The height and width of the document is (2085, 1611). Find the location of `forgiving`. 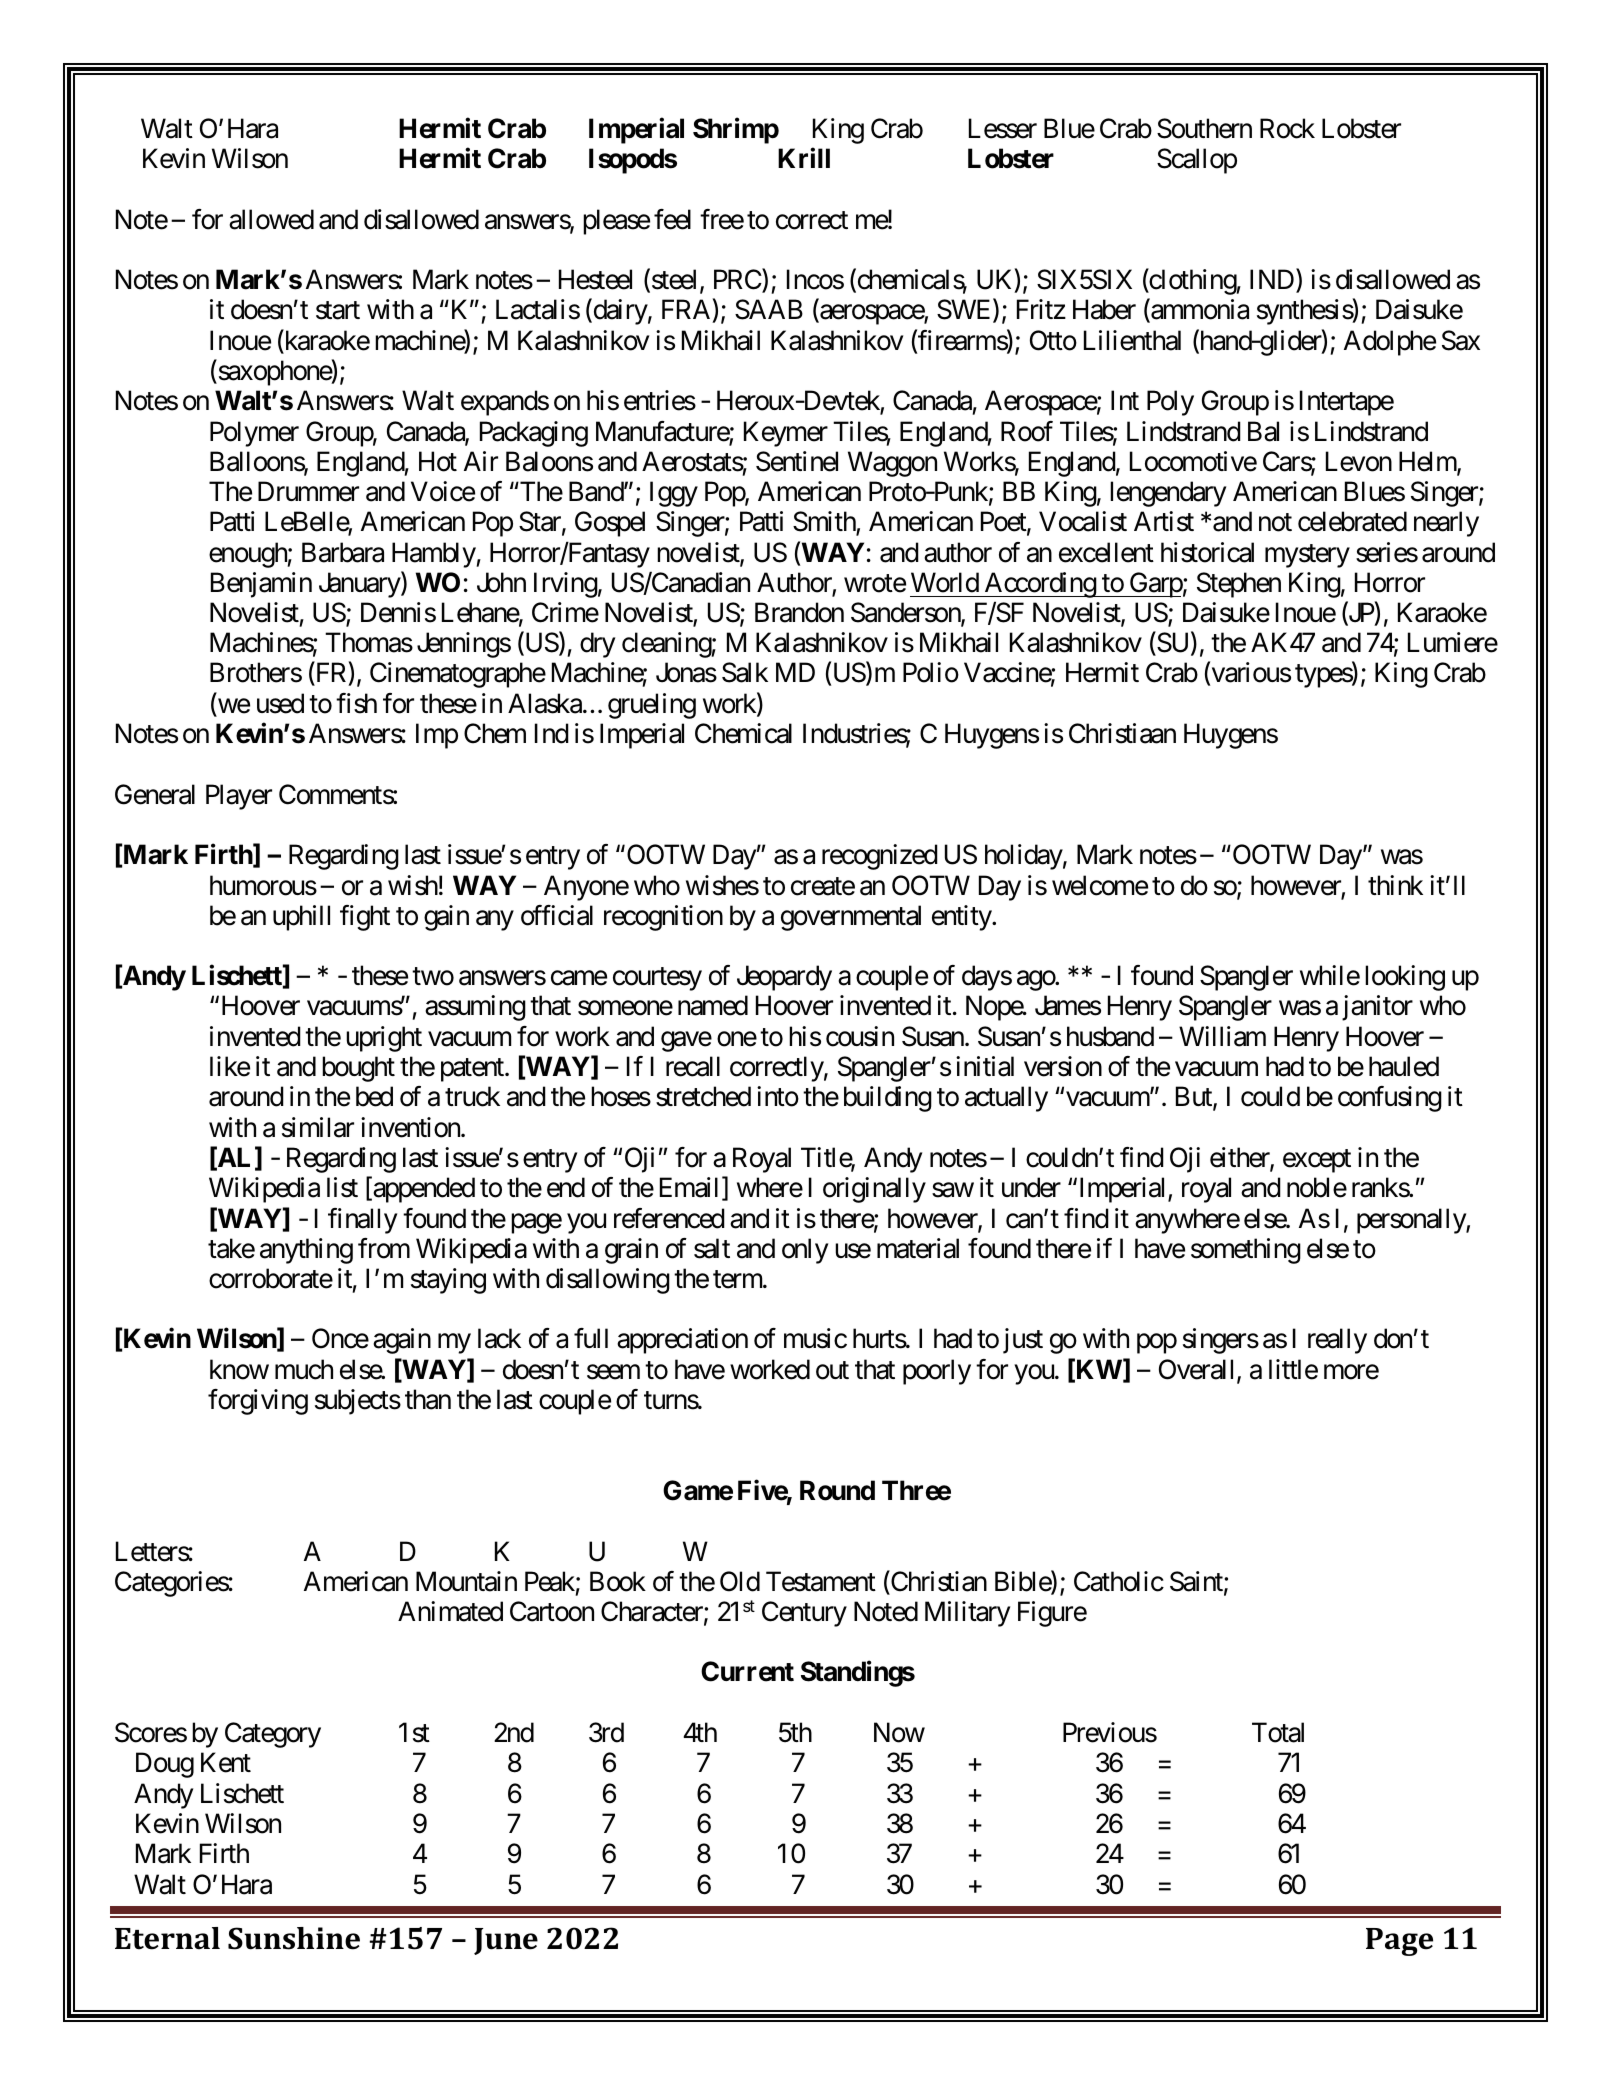

forgiving is located at coordinates (258, 1402).
